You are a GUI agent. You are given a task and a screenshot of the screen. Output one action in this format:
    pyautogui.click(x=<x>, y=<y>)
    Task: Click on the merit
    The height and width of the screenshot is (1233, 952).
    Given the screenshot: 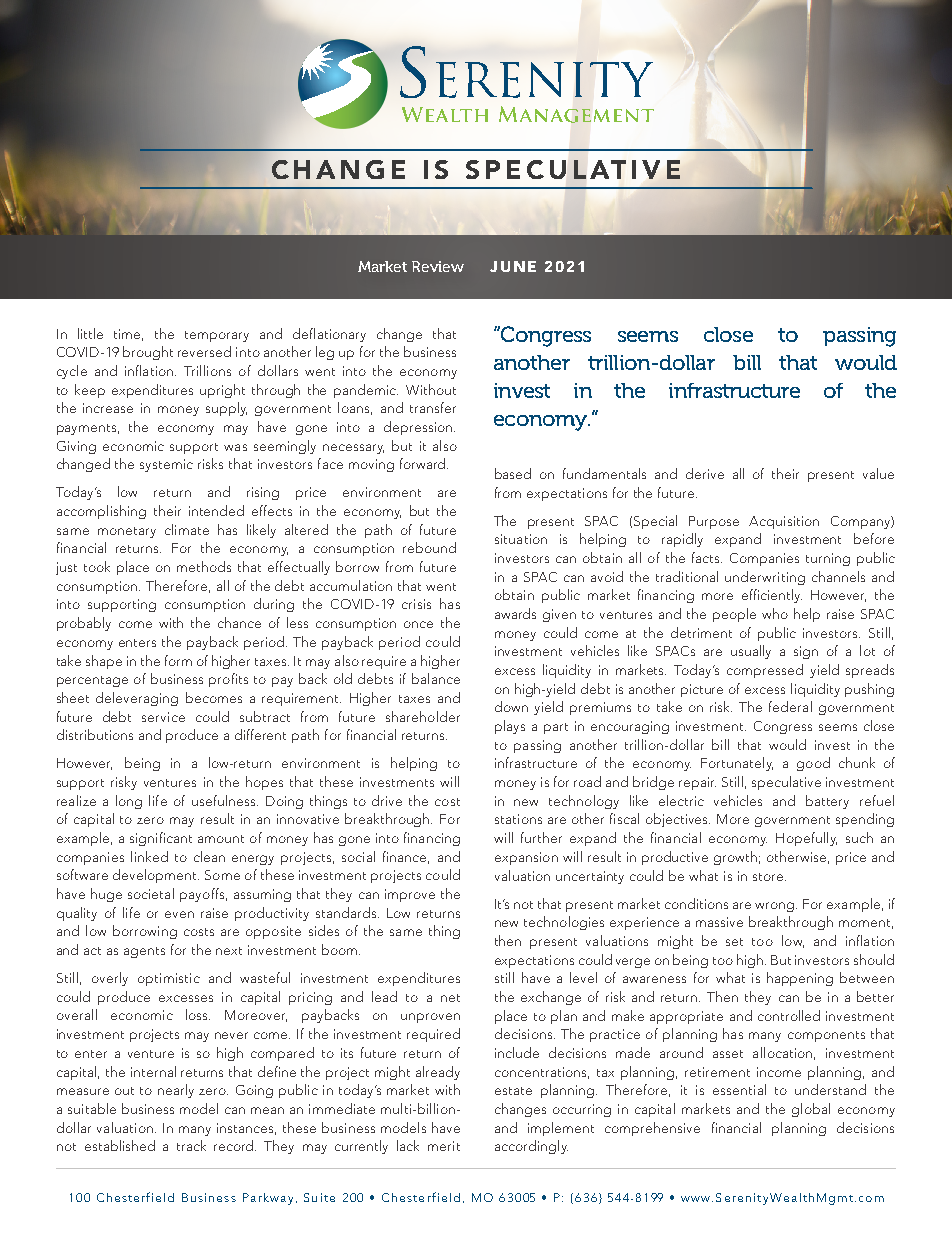 What is the action you would take?
    pyautogui.click(x=444, y=1146)
